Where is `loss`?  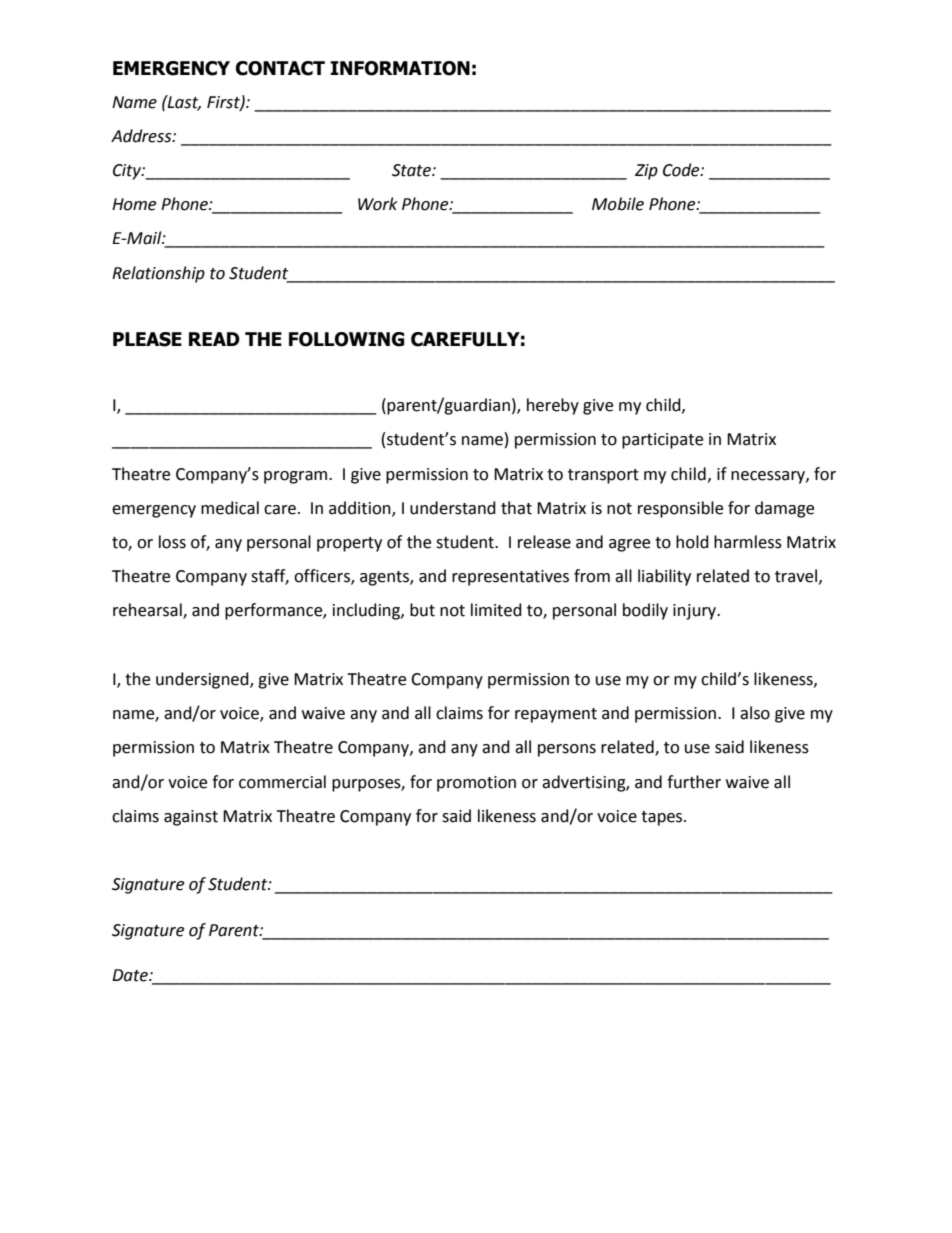 loss is located at coordinates (172, 542).
